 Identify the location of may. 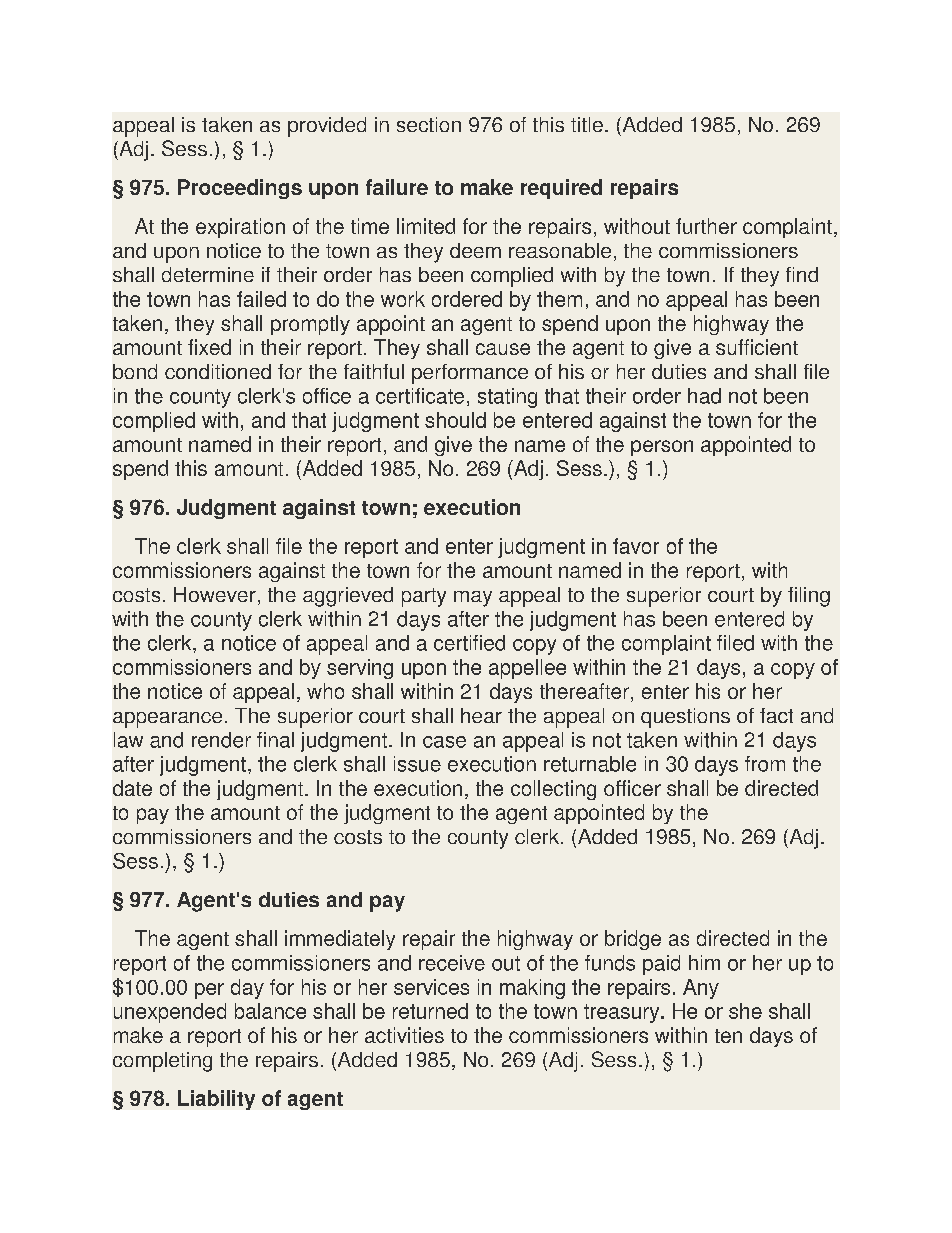
(473, 599).
